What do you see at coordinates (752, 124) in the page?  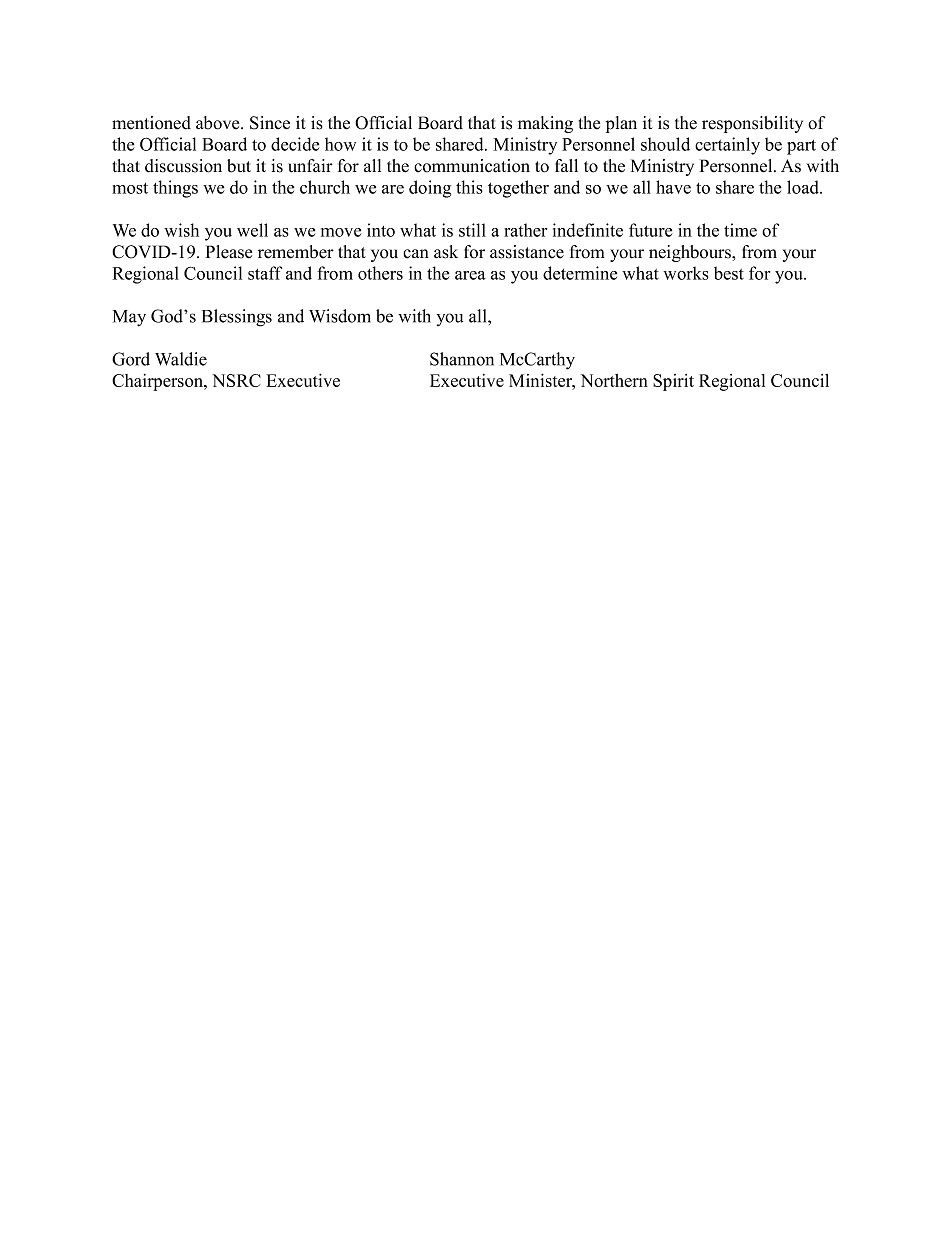 I see `responsibility` at bounding box center [752, 124].
